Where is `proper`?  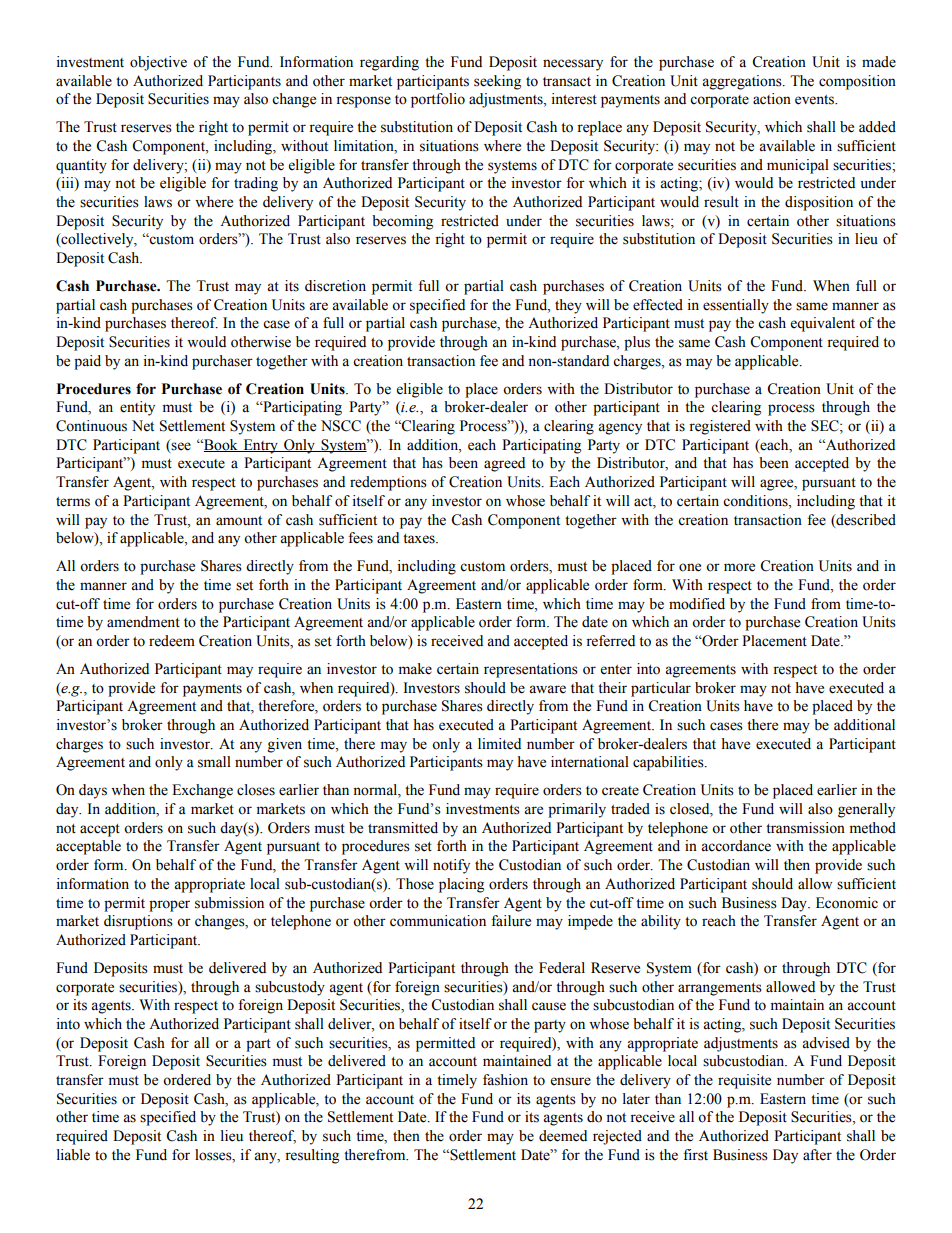
proper is located at coordinates (169, 906).
